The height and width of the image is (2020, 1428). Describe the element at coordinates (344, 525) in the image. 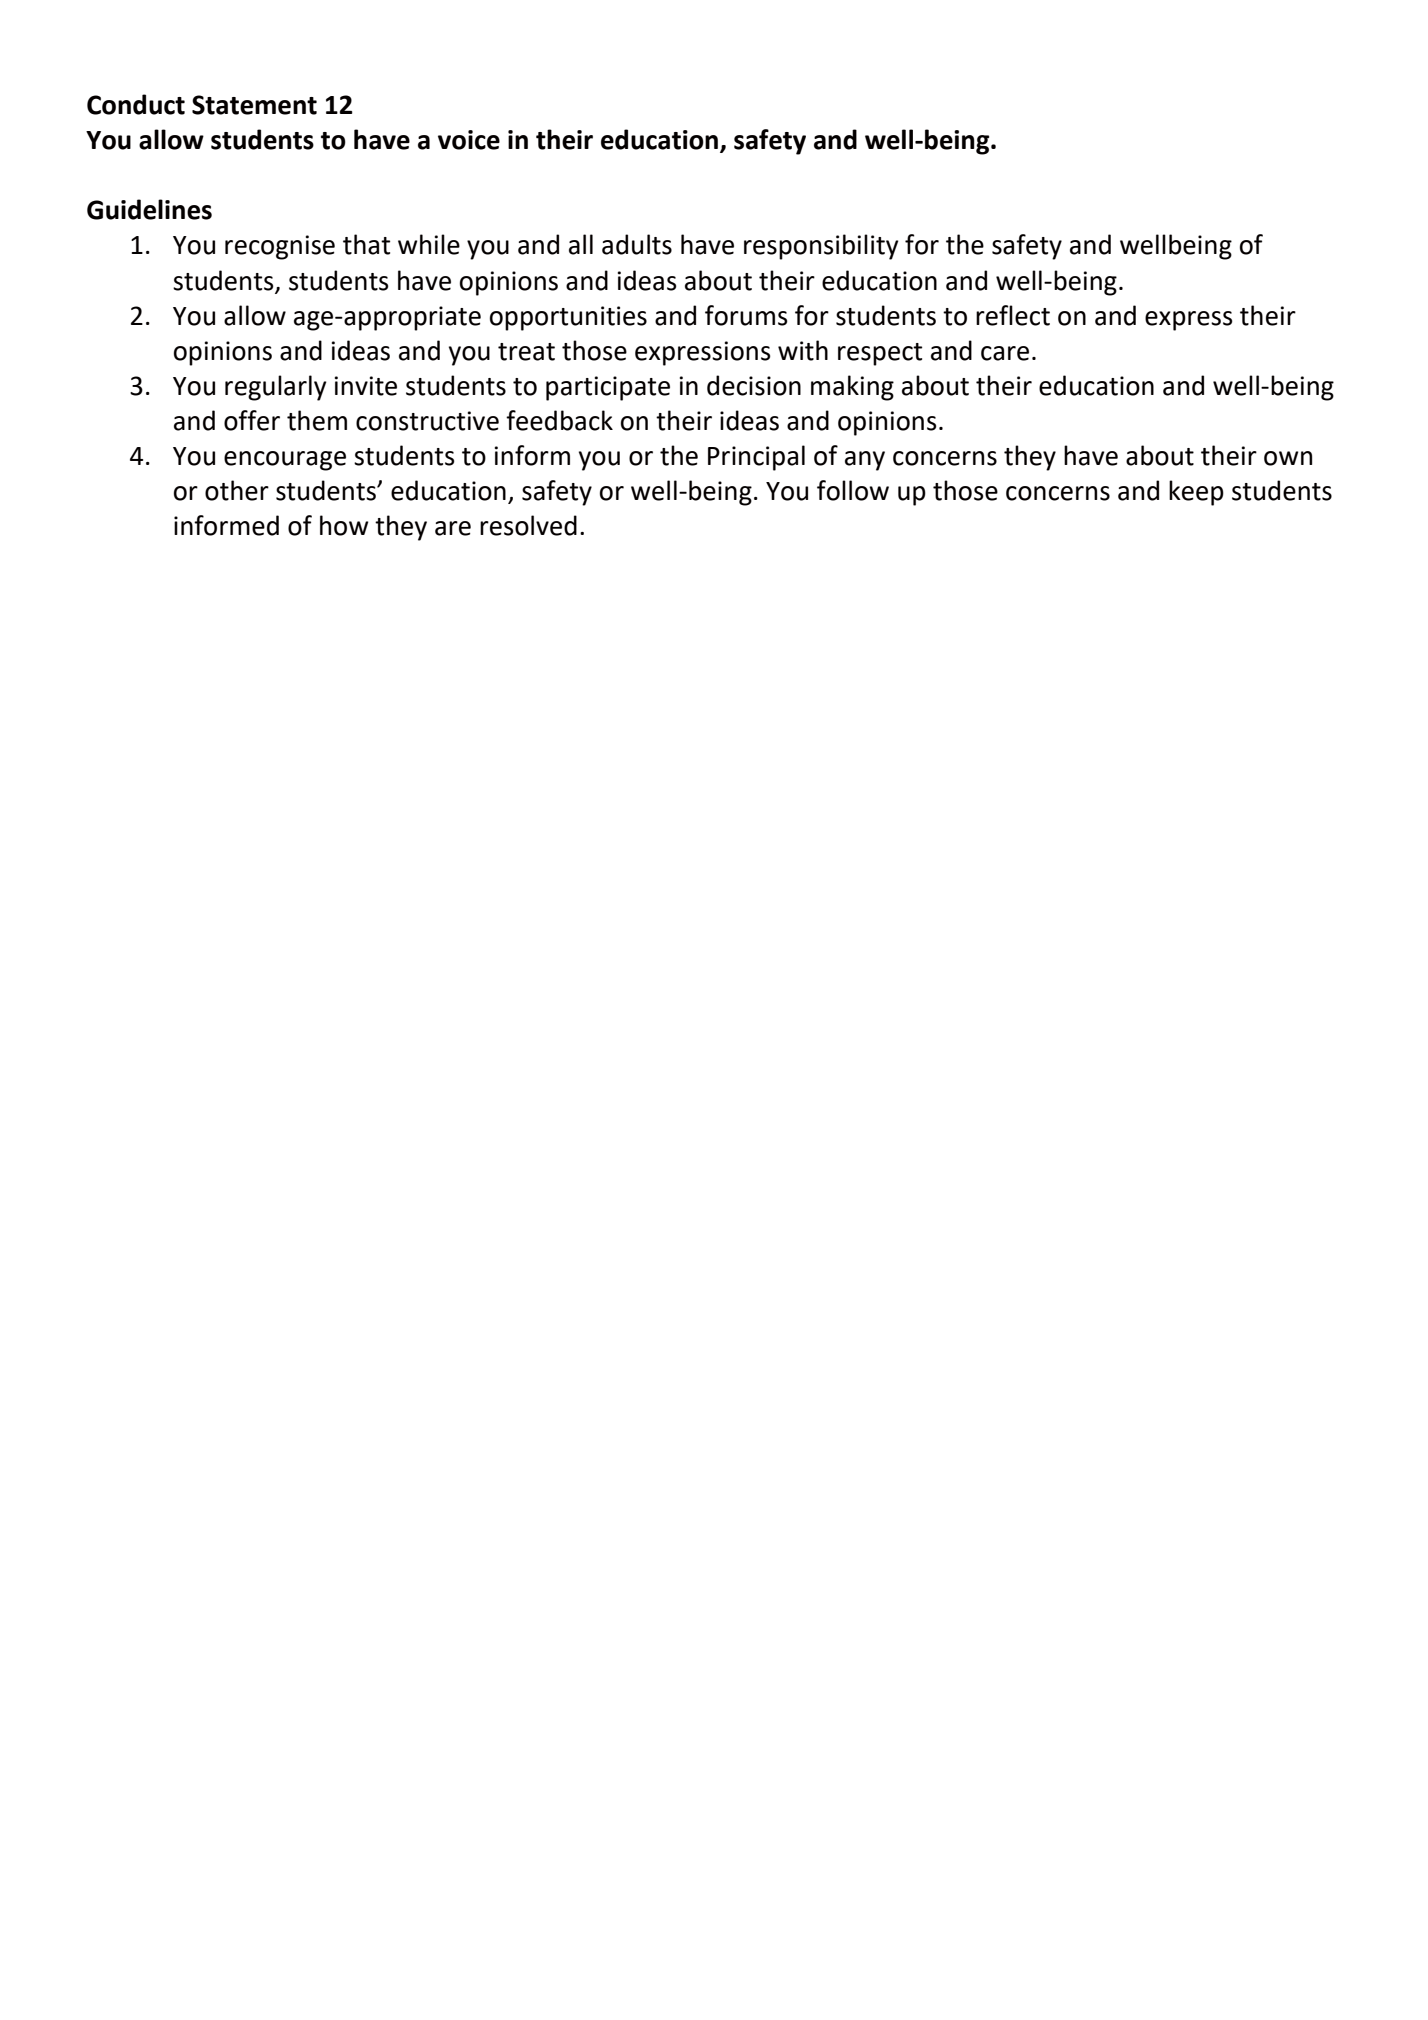

I see `how` at that location.
